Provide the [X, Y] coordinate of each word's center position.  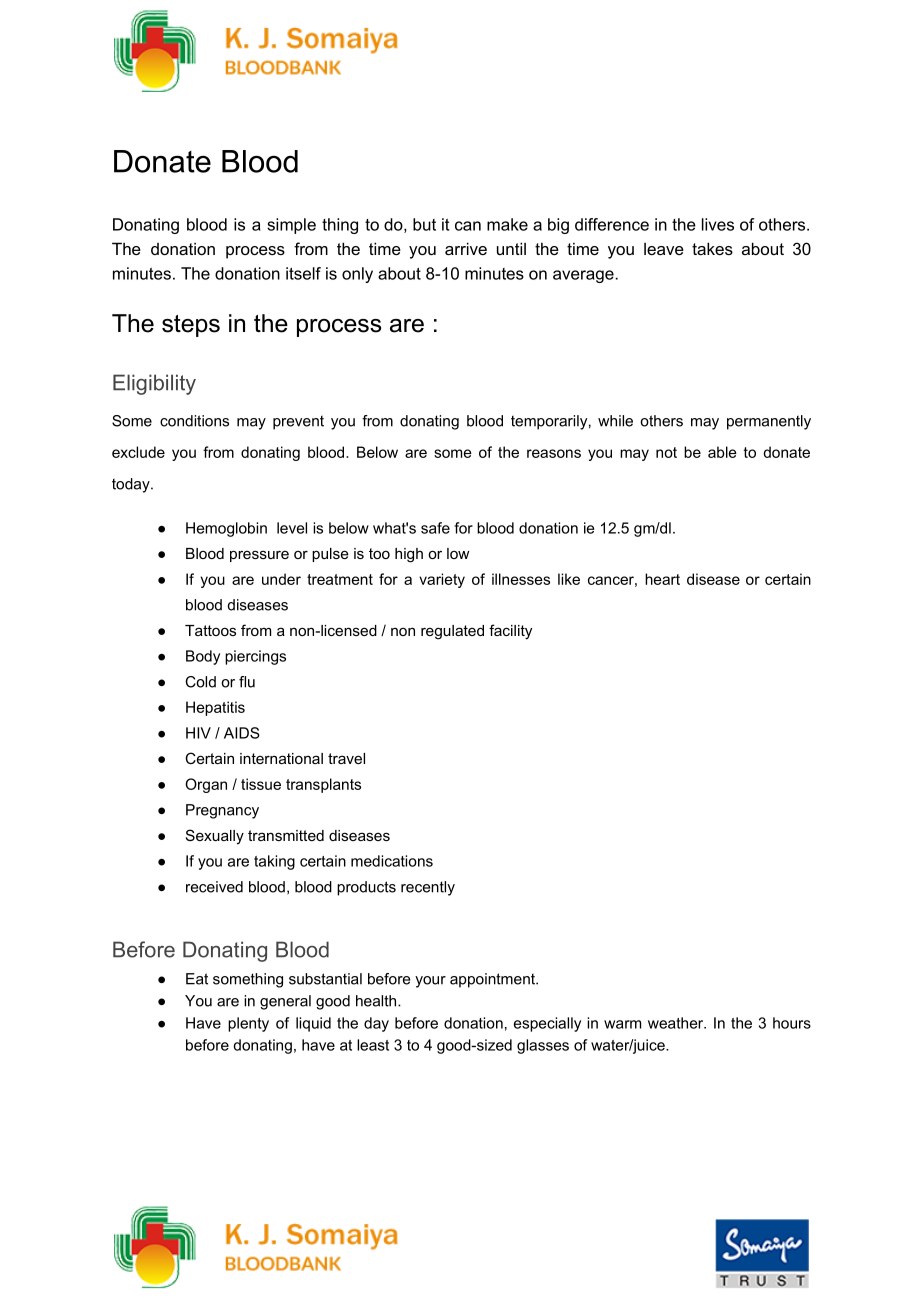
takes [712, 248]
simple [291, 226]
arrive [466, 248]
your [430, 982]
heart [662, 579]
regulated [452, 632]
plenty [248, 1024]
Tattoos [210, 630]
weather [677, 1023]
